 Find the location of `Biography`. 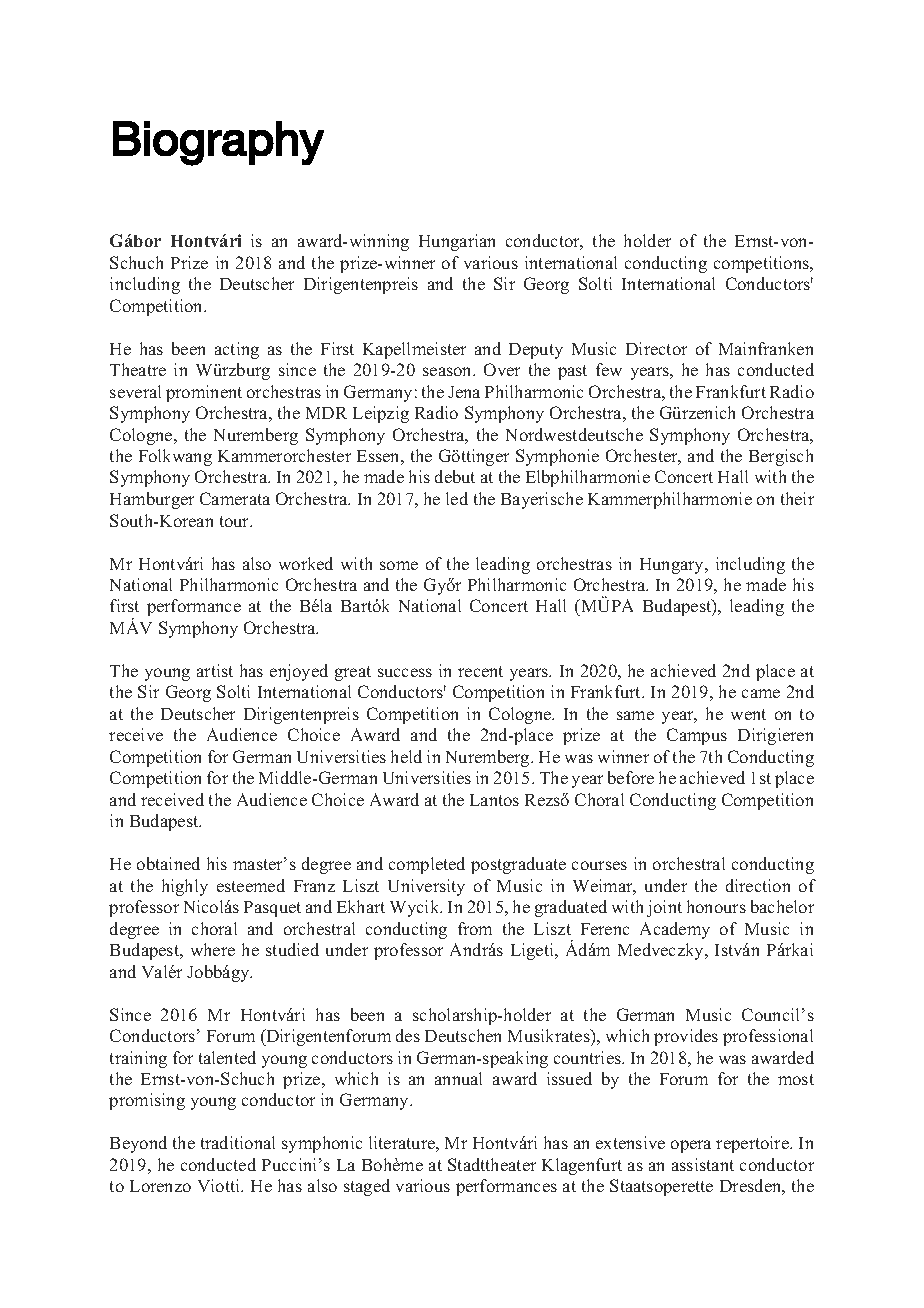

Biography is located at coordinates (218, 143).
